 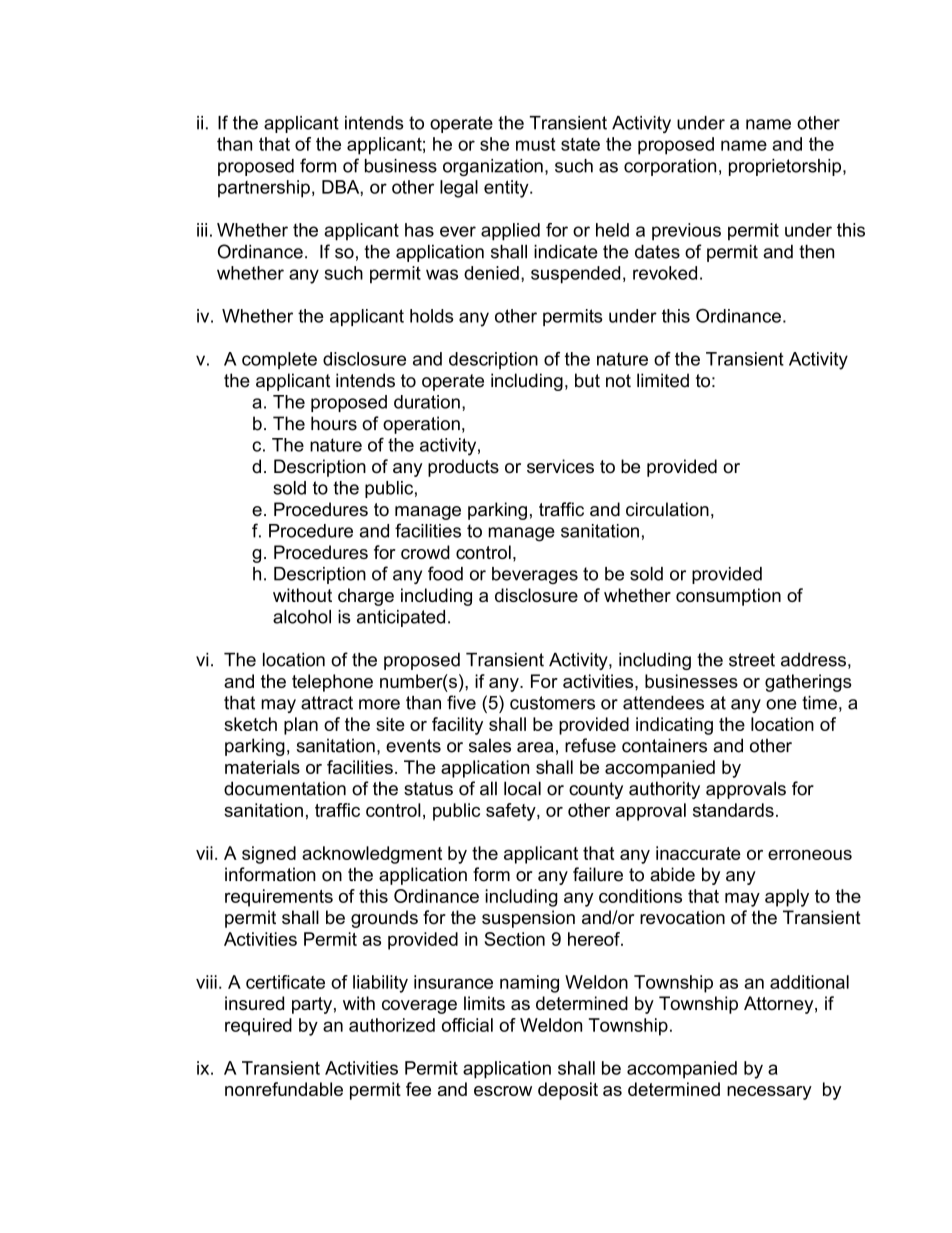 What do you see at coordinates (786, 167) in the screenshot?
I see `proprietorship` at bounding box center [786, 167].
